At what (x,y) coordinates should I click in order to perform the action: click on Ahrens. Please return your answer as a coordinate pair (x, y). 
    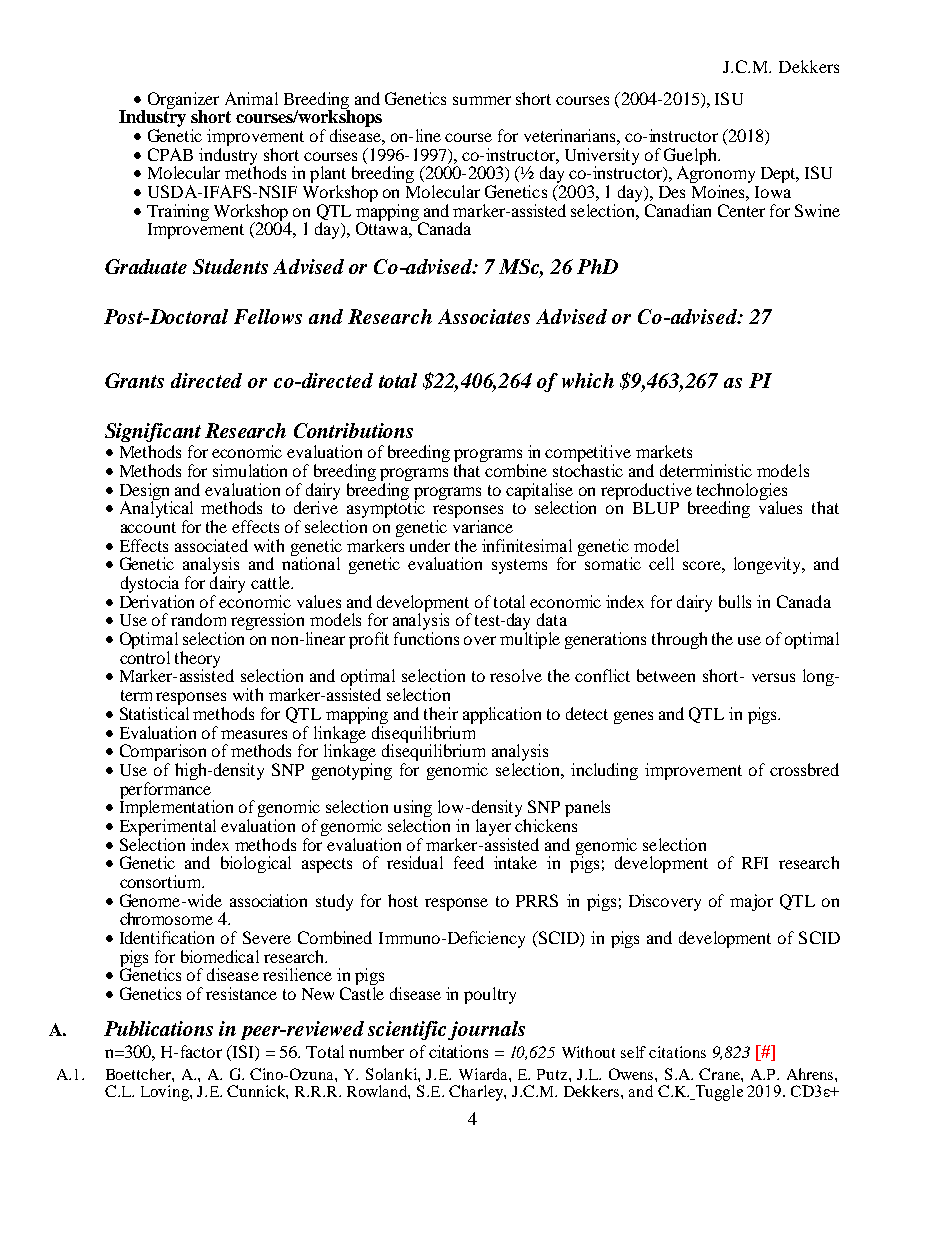
    Looking at the image, I should click on (811, 1074).
